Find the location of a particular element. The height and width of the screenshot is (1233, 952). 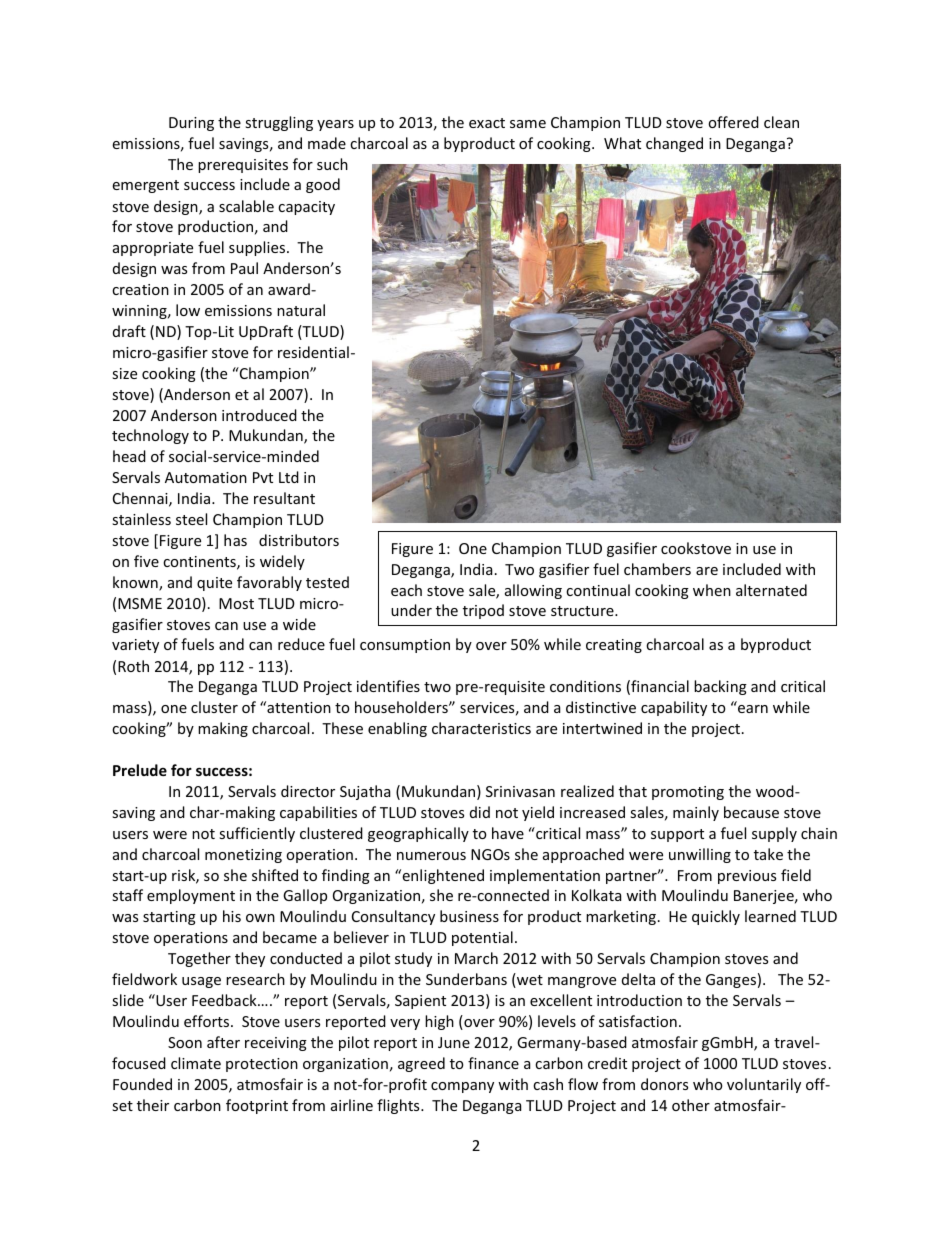

offered is located at coordinates (733, 122).
